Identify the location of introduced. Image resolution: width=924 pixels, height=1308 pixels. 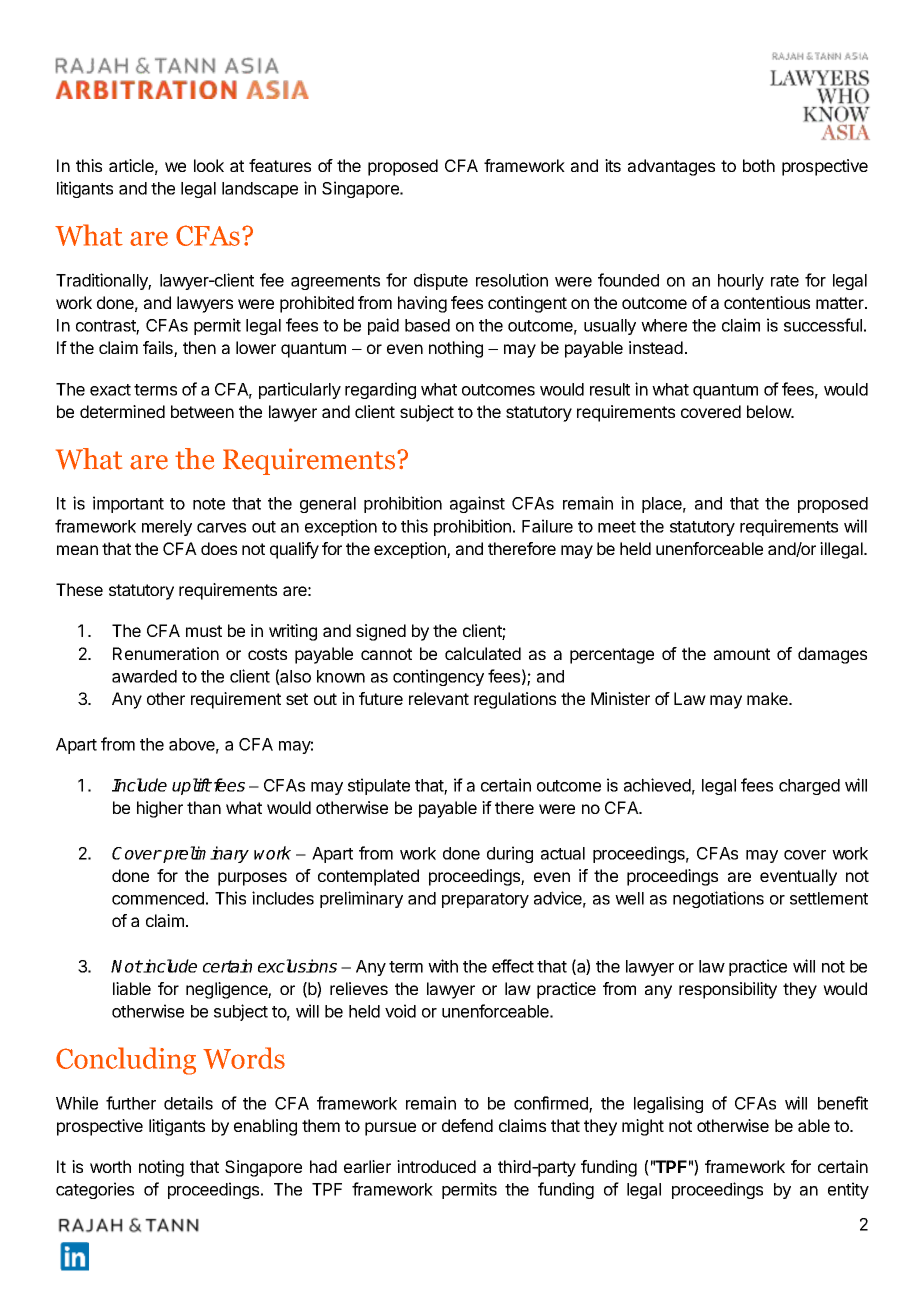
(436, 1166).
